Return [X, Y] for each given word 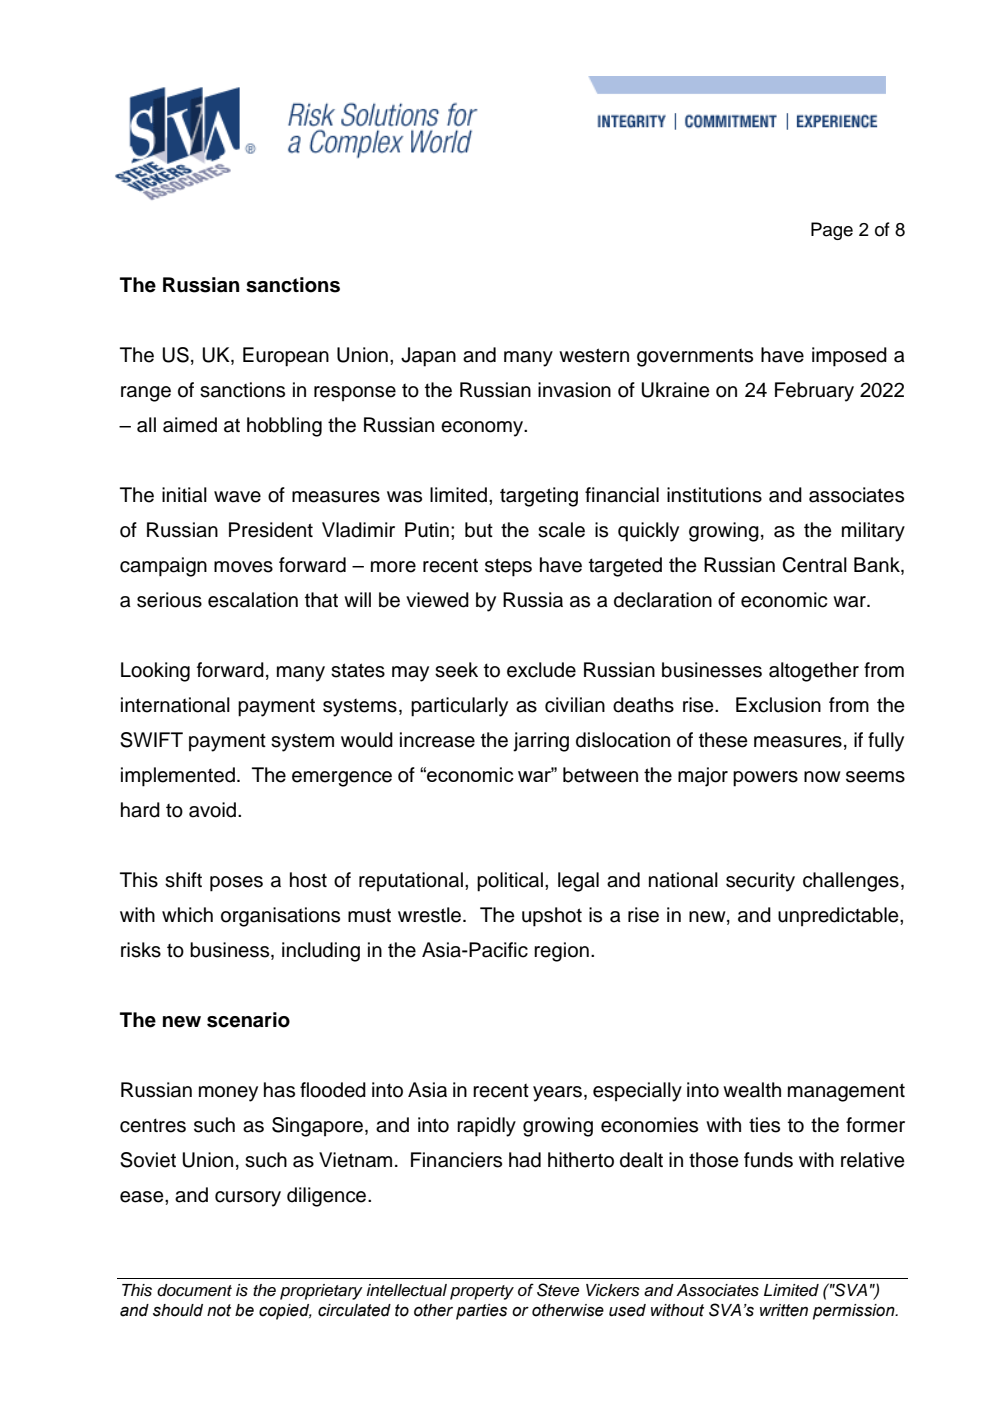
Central [814, 565]
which [187, 915]
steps [508, 567]
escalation [253, 600]
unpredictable [839, 917]
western [594, 355]
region [561, 952]
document [194, 1290]
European [286, 357]
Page [832, 231]
